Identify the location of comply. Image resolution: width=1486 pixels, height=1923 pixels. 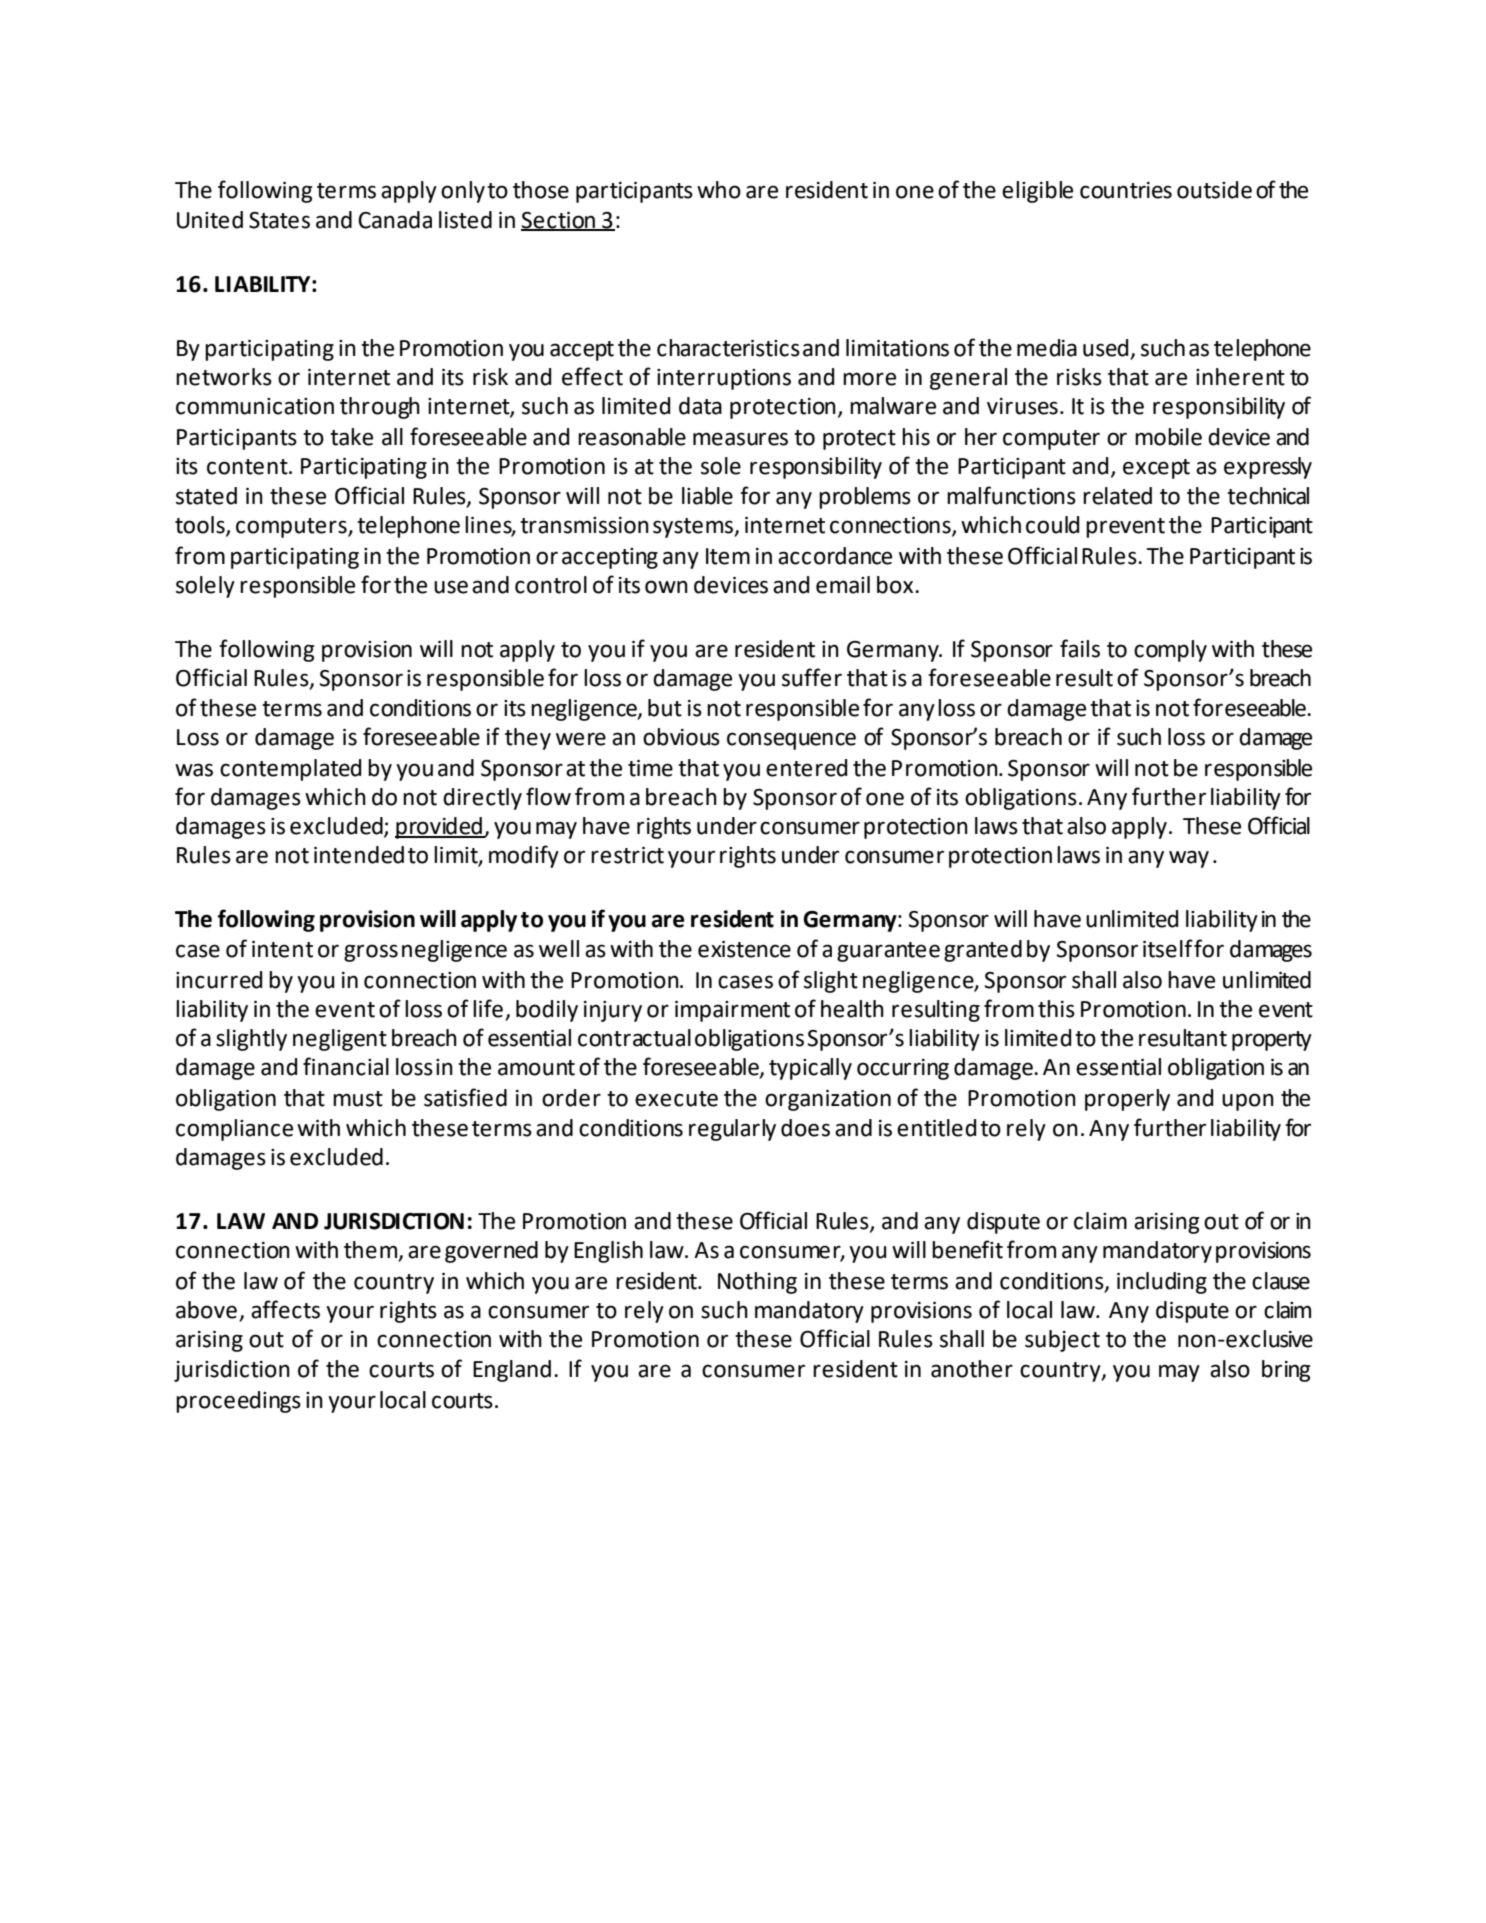
(1170, 651).
